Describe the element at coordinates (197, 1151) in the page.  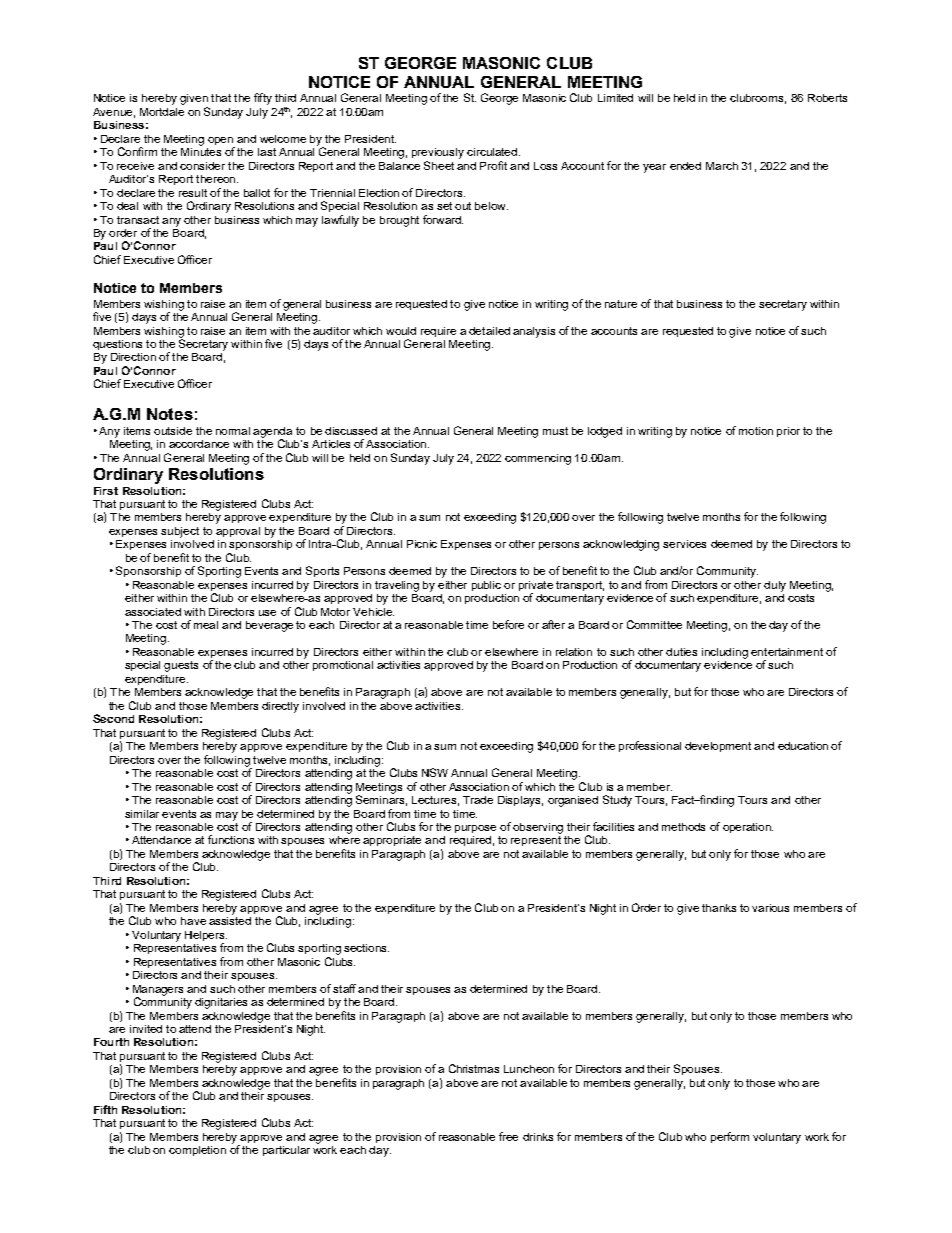
I see `completion` at that location.
